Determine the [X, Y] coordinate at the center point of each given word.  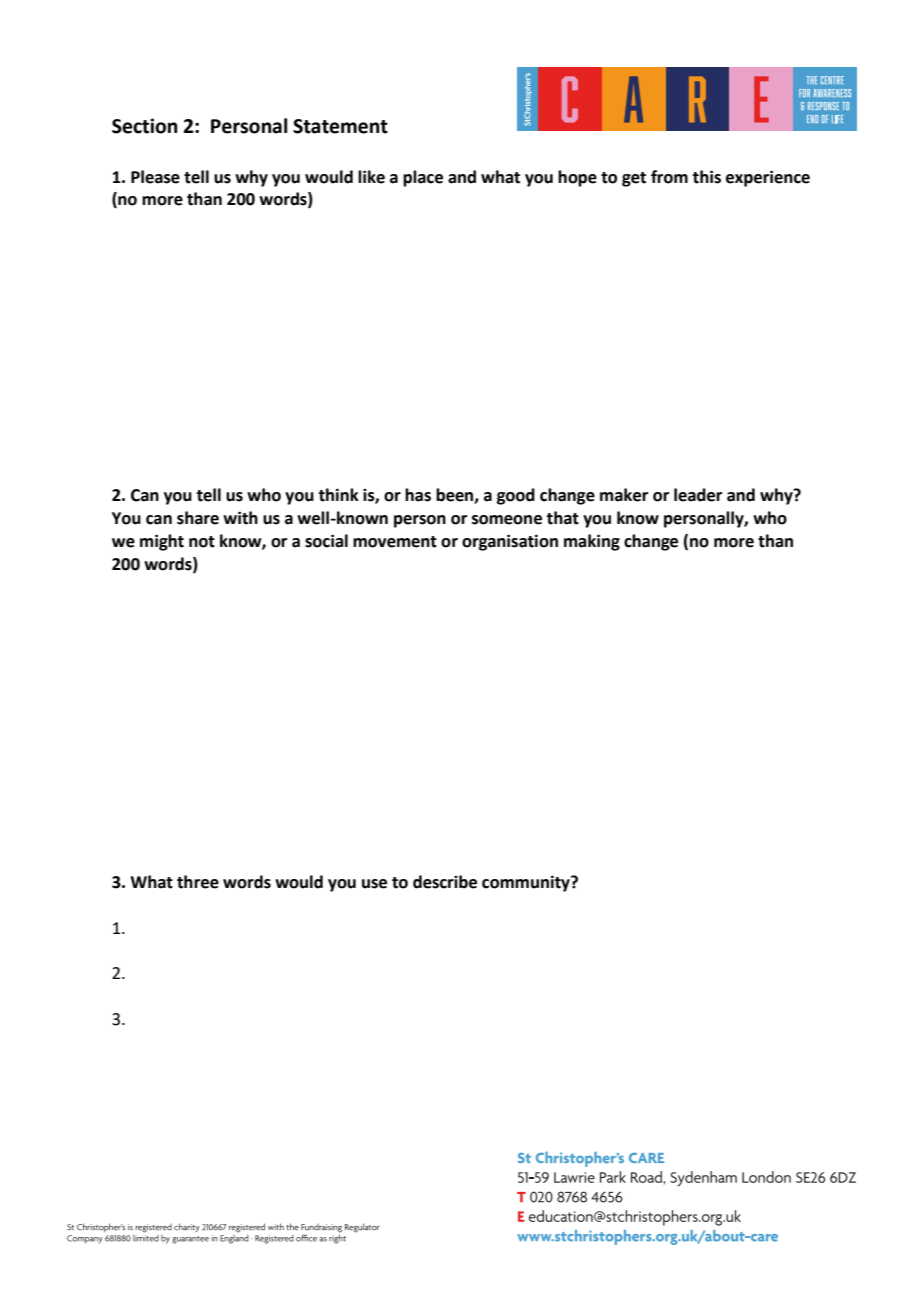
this [706, 177]
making [592, 542]
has [418, 495]
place [423, 178]
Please [155, 177]
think [338, 495]
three [198, 882]
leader [698, 495]
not [202, 542]
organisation [510, 542]
